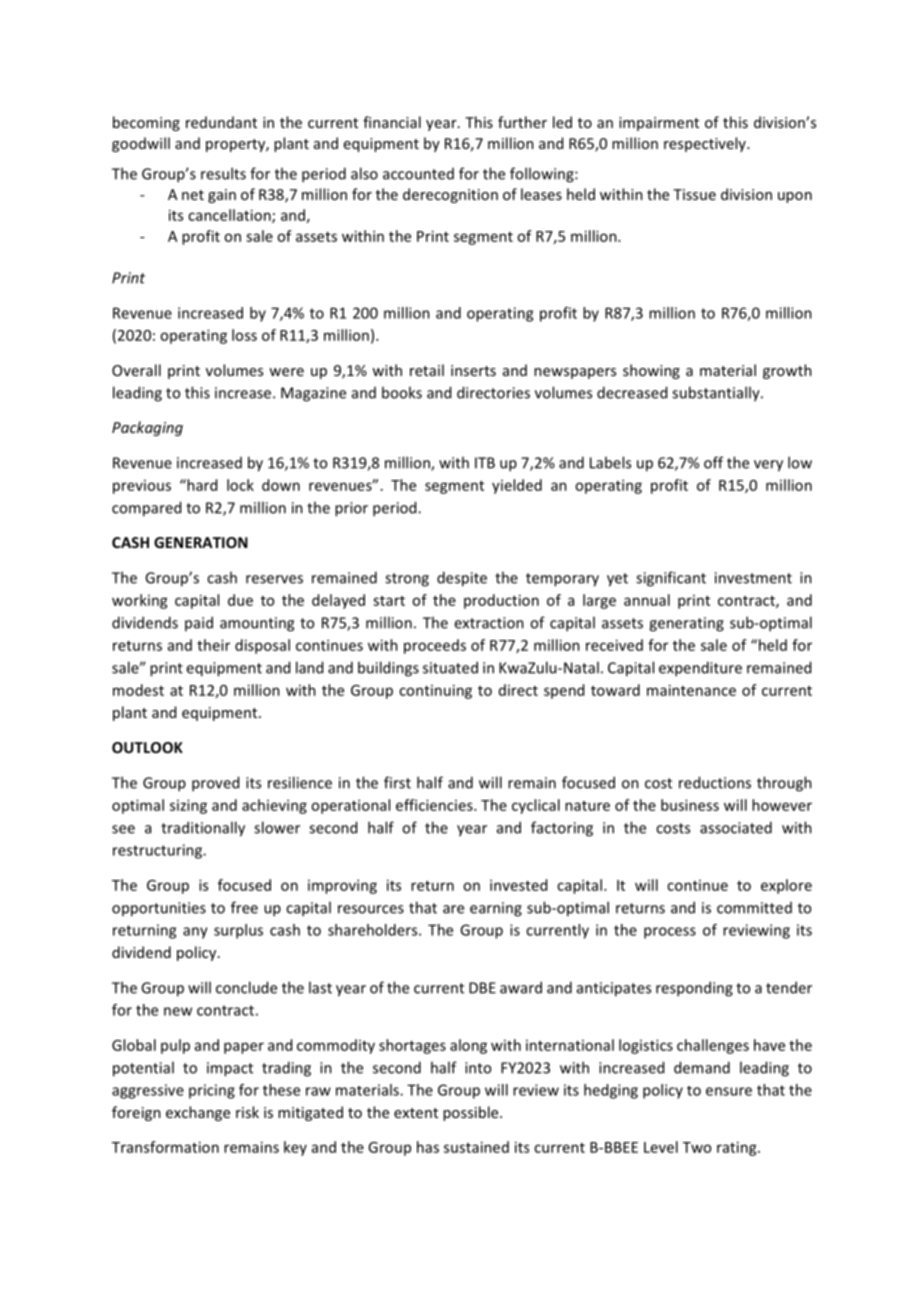 This page has width=924, height=1308. What do you see at coordinates (198, 1113) in the page?
I see `exchange` at bounding box center [198, 1113].
